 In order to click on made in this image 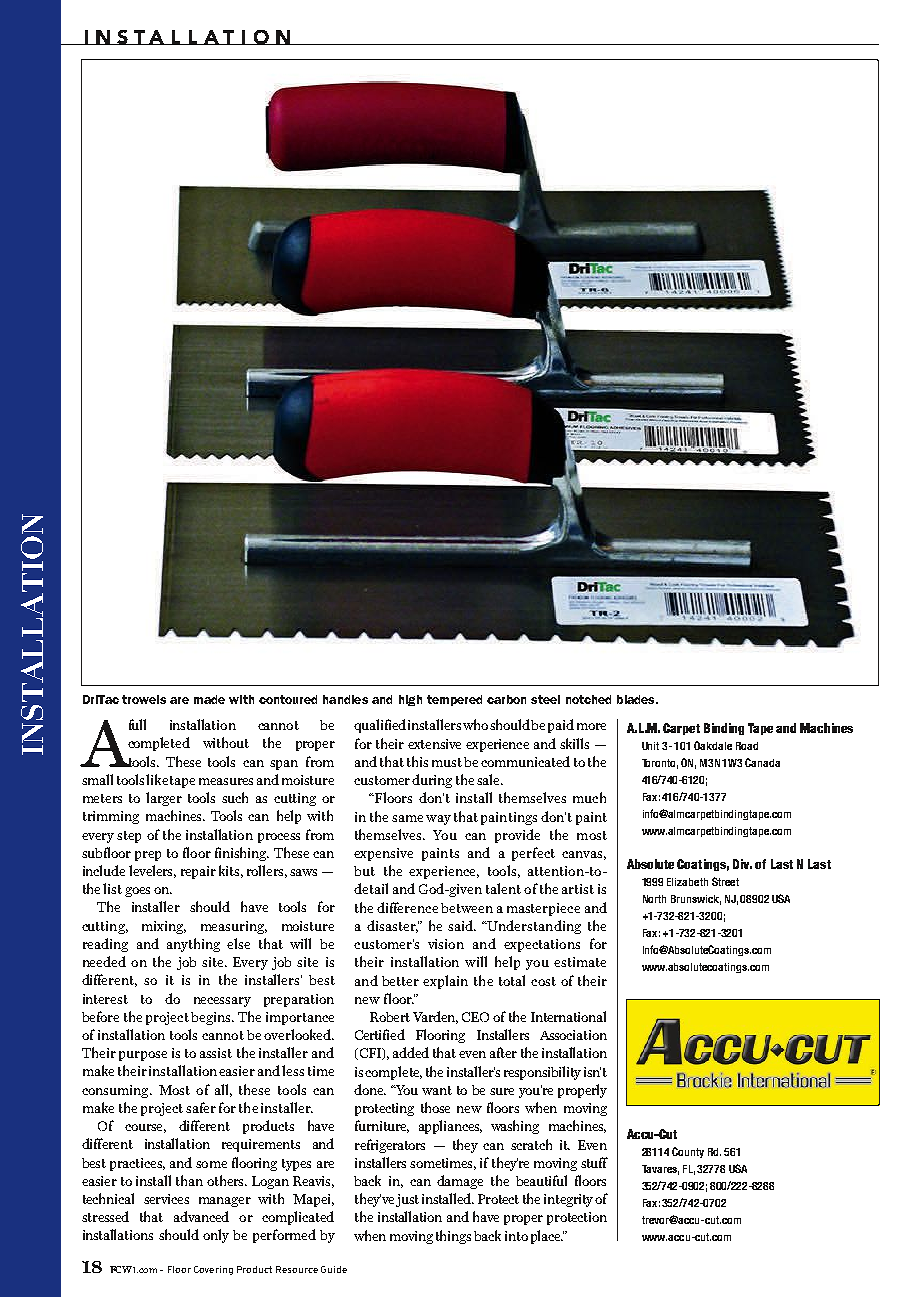, I will do `click(209, 699)`.
